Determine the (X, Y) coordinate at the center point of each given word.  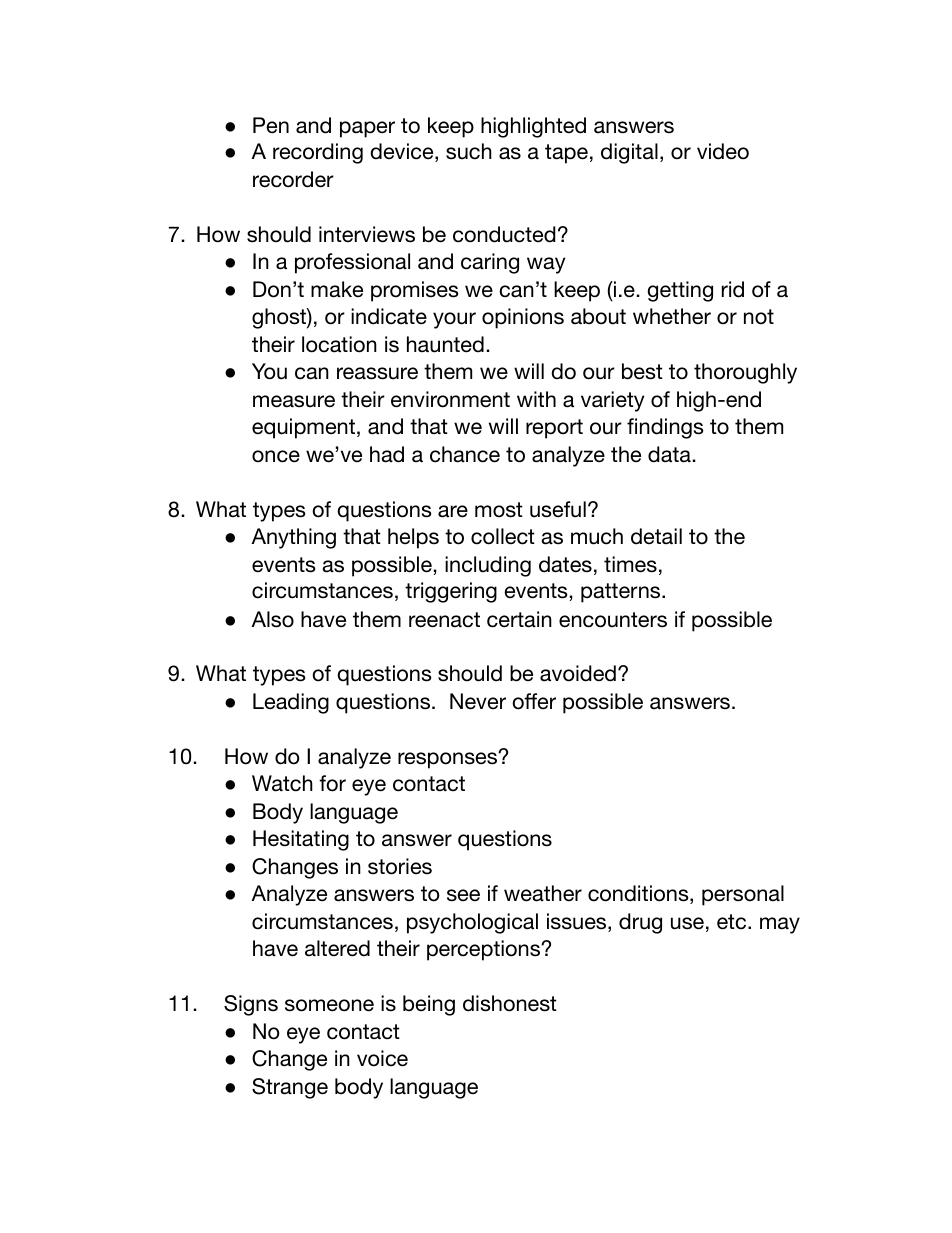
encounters (613, 620)
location (339, 344)
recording (318, 153)
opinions (523, 318)
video (723, 151)
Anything (294, 538)
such (469, 151)
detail (656, 536)
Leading (291, 703)
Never (478, 701)
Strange (290, 1088)
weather (543, 893)
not (759, 317)
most (499, 510)
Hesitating (301, 840)
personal (743, 895)
